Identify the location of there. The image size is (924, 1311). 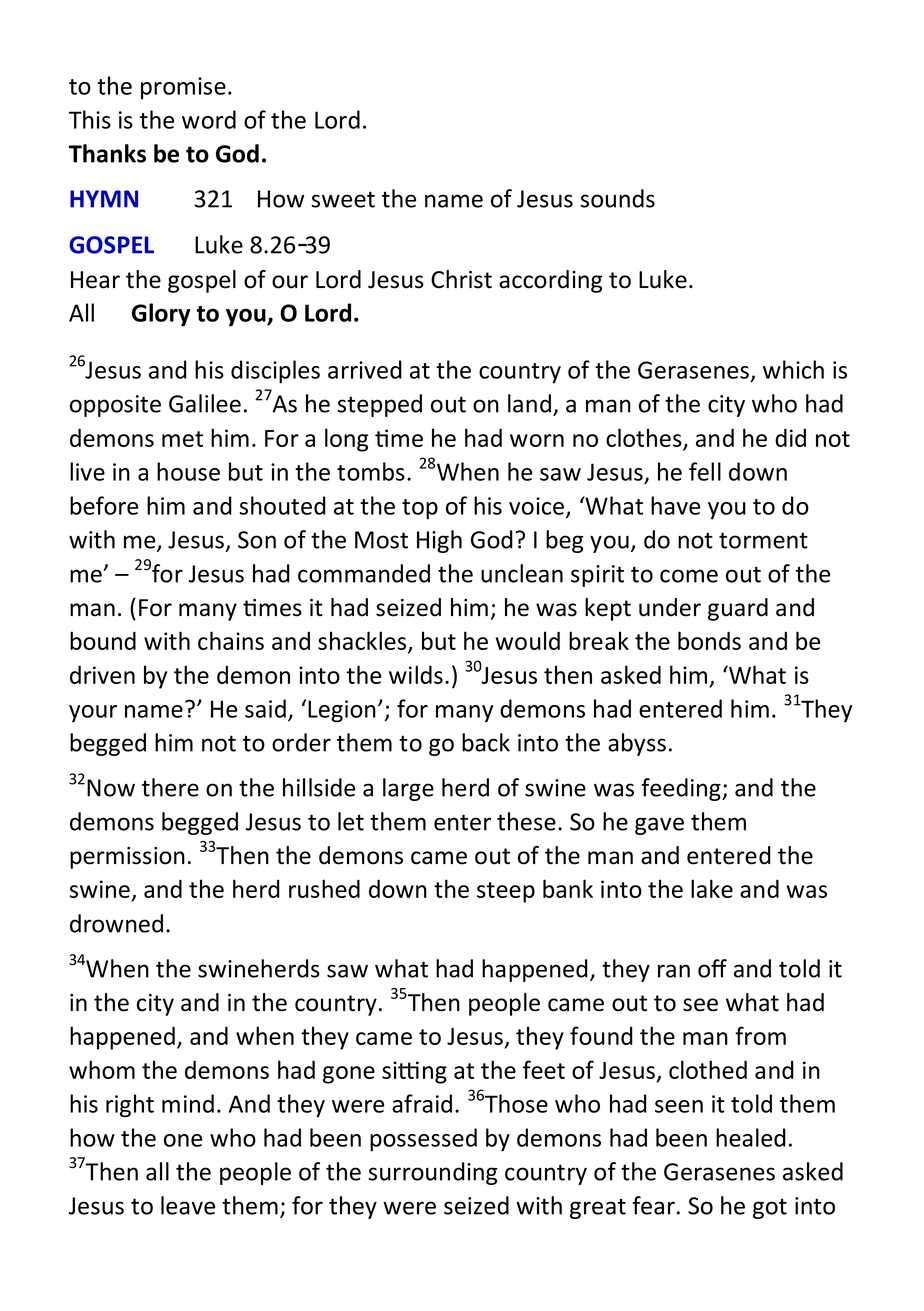
(170, 787).
